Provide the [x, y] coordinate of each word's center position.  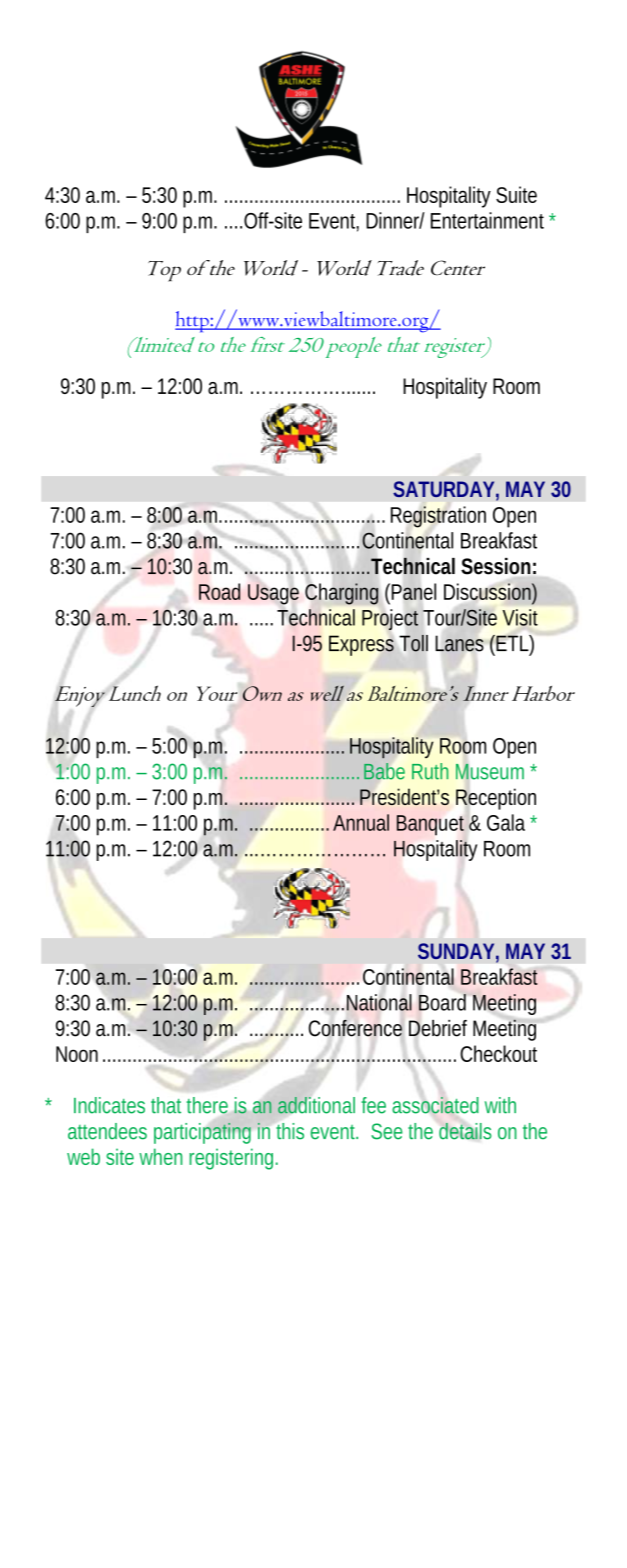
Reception [496, 800]
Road [219, 591]
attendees [107, 1131]
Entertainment [490, 220]
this [290, 1131]
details [465, 1131]
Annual [361, 822]
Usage [273, 594]
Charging [341, 594]
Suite [516, 194]
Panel [414, 591]
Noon [77, 1054]
